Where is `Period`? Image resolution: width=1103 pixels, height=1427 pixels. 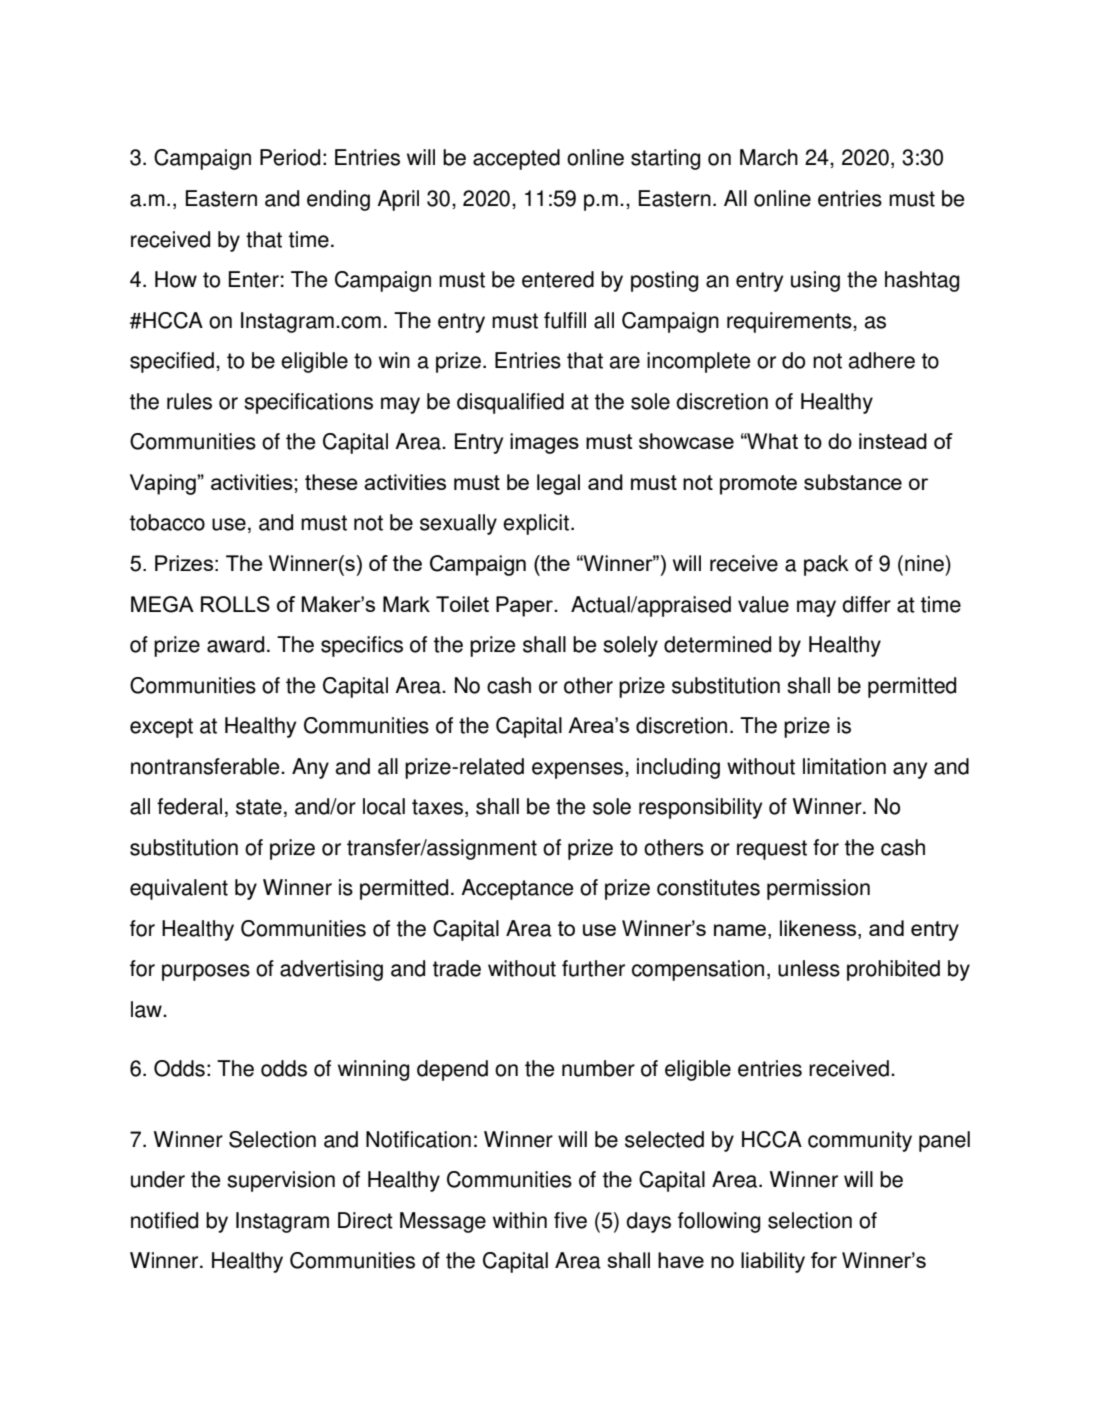
Period is located at coordinates (290, 157).
